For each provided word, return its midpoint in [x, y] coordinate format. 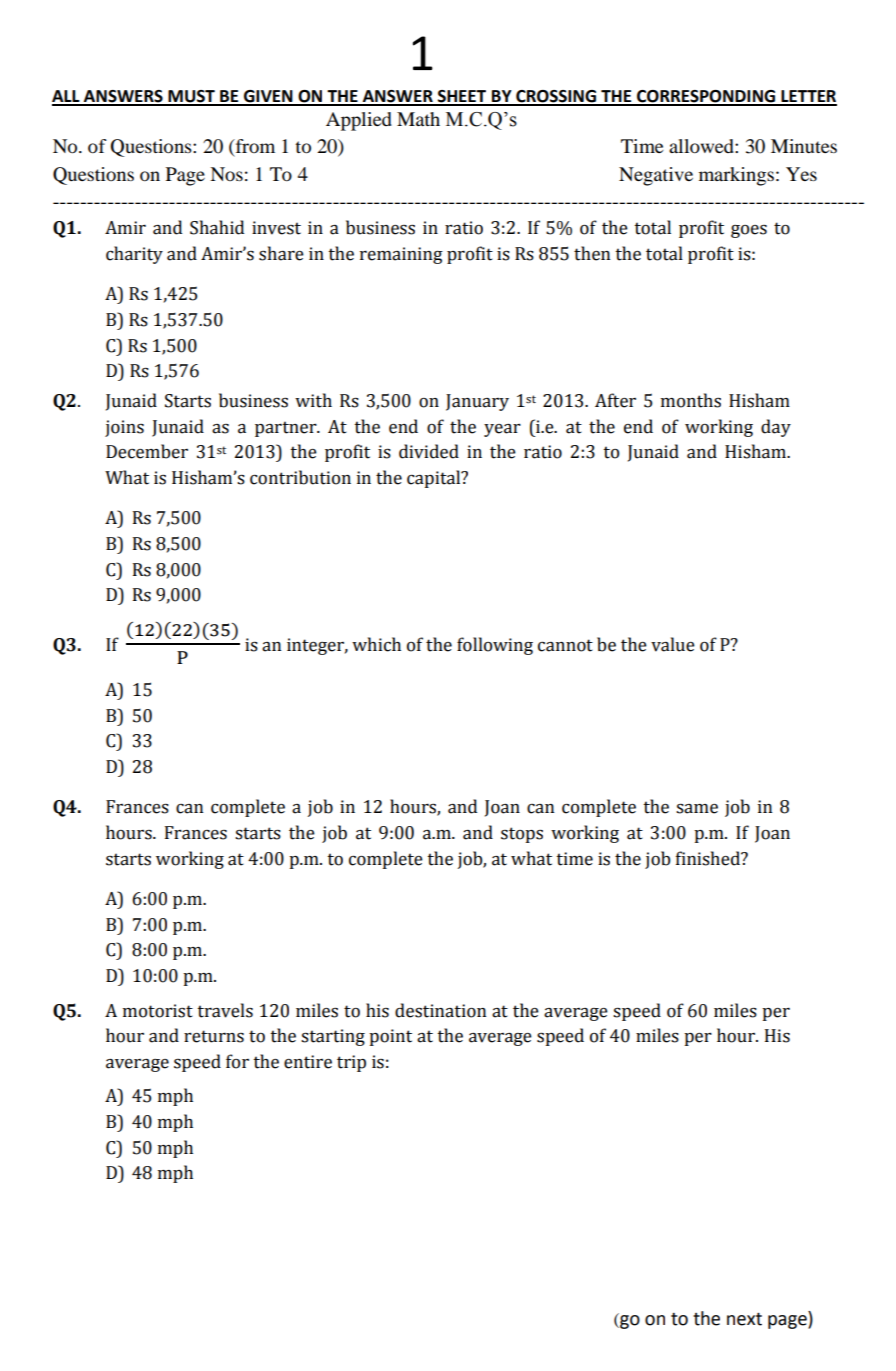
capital [435, 479]
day [776, 428]
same [697, 809]
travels [225, 1010]
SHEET [462, 97]
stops [522, 835]
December [147, 451]
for [237, 1061]
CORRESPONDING [706, 97]
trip [351, 1063]
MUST [191, 97]
